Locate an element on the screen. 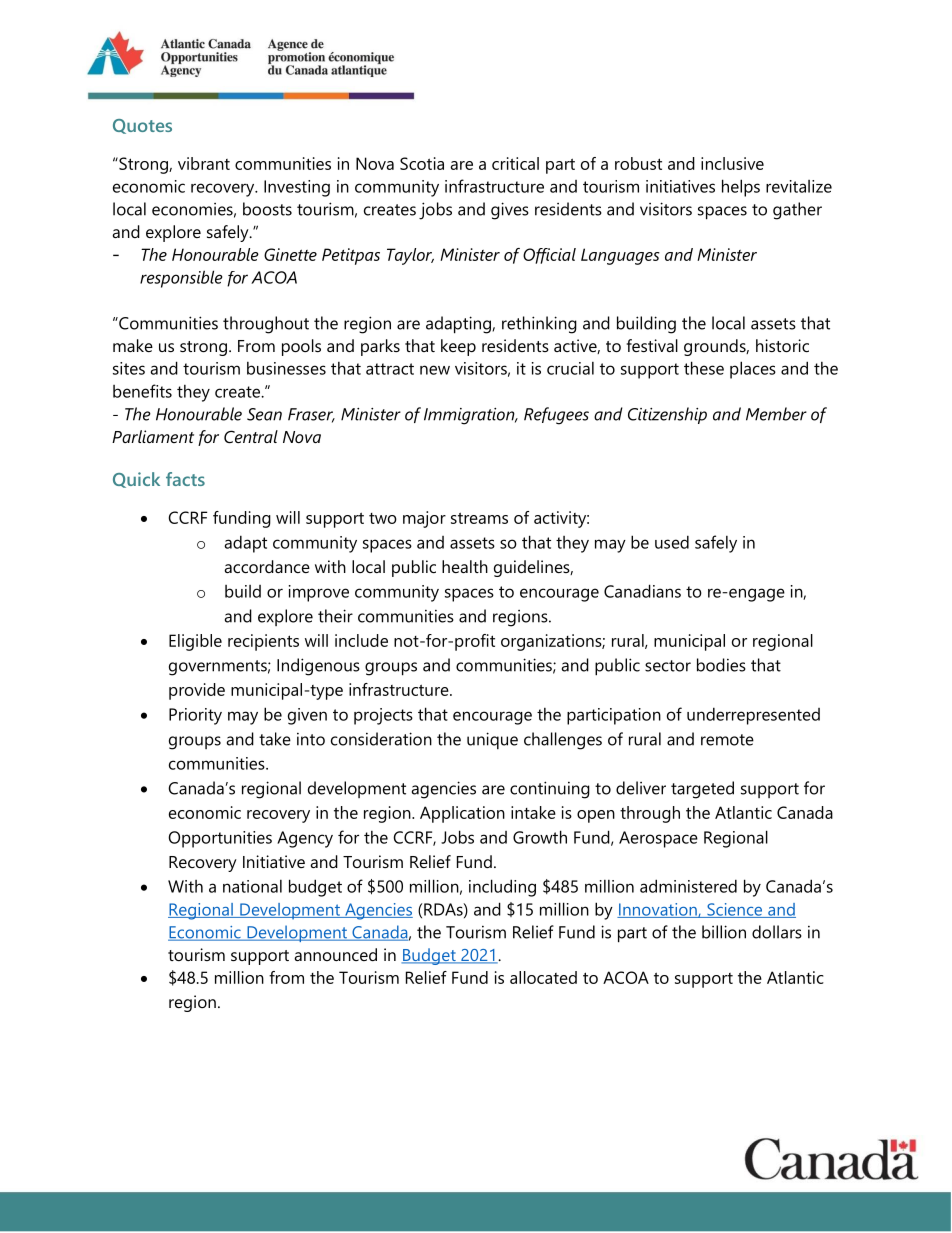 Image resolution: width=952 pixels, height=1233 pixels. these is located at coordinates (704, 368).
